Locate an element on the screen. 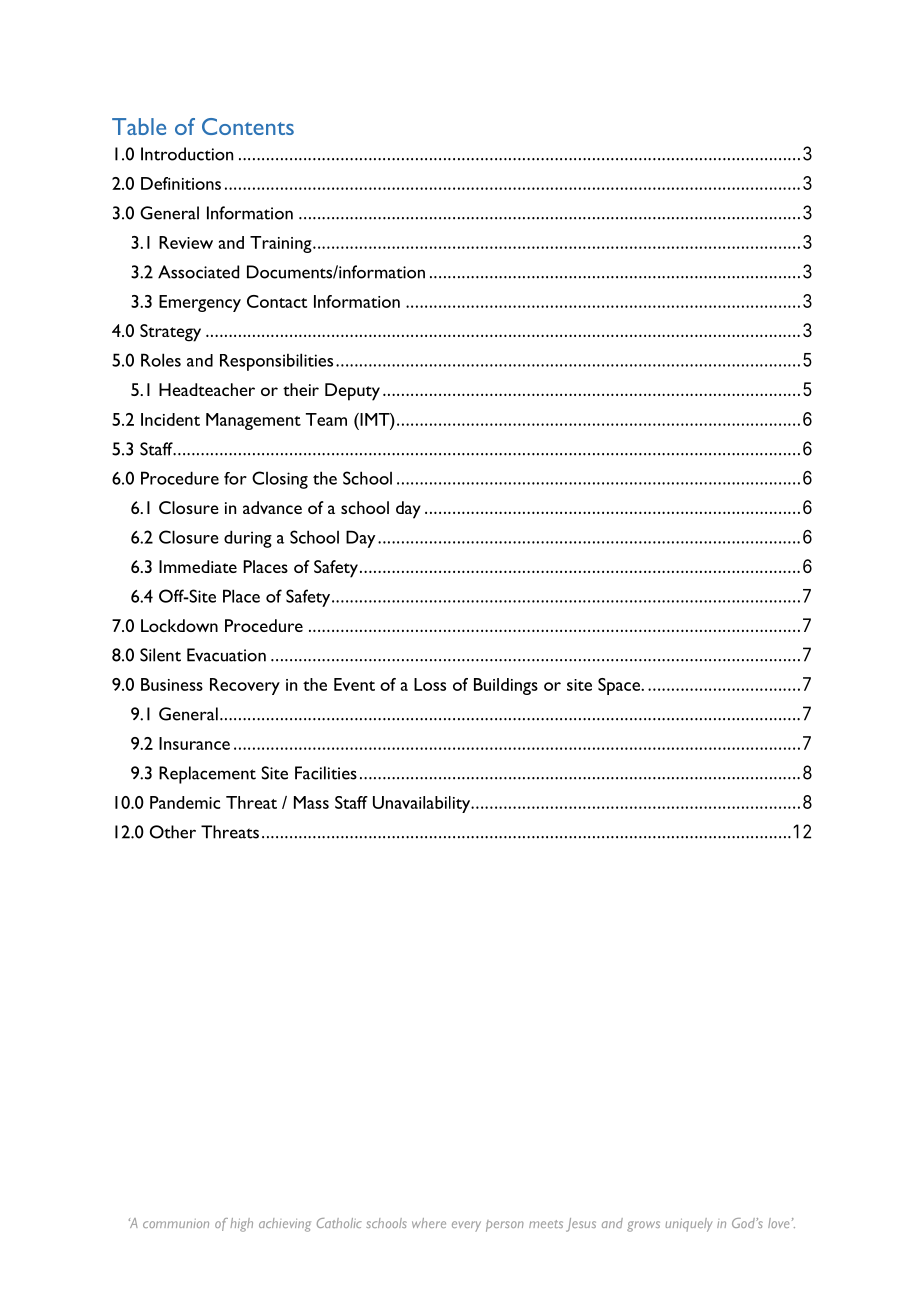 The width and height of the screenshot is (924, 1308). Introduction is located at coordinates (187, 154).
